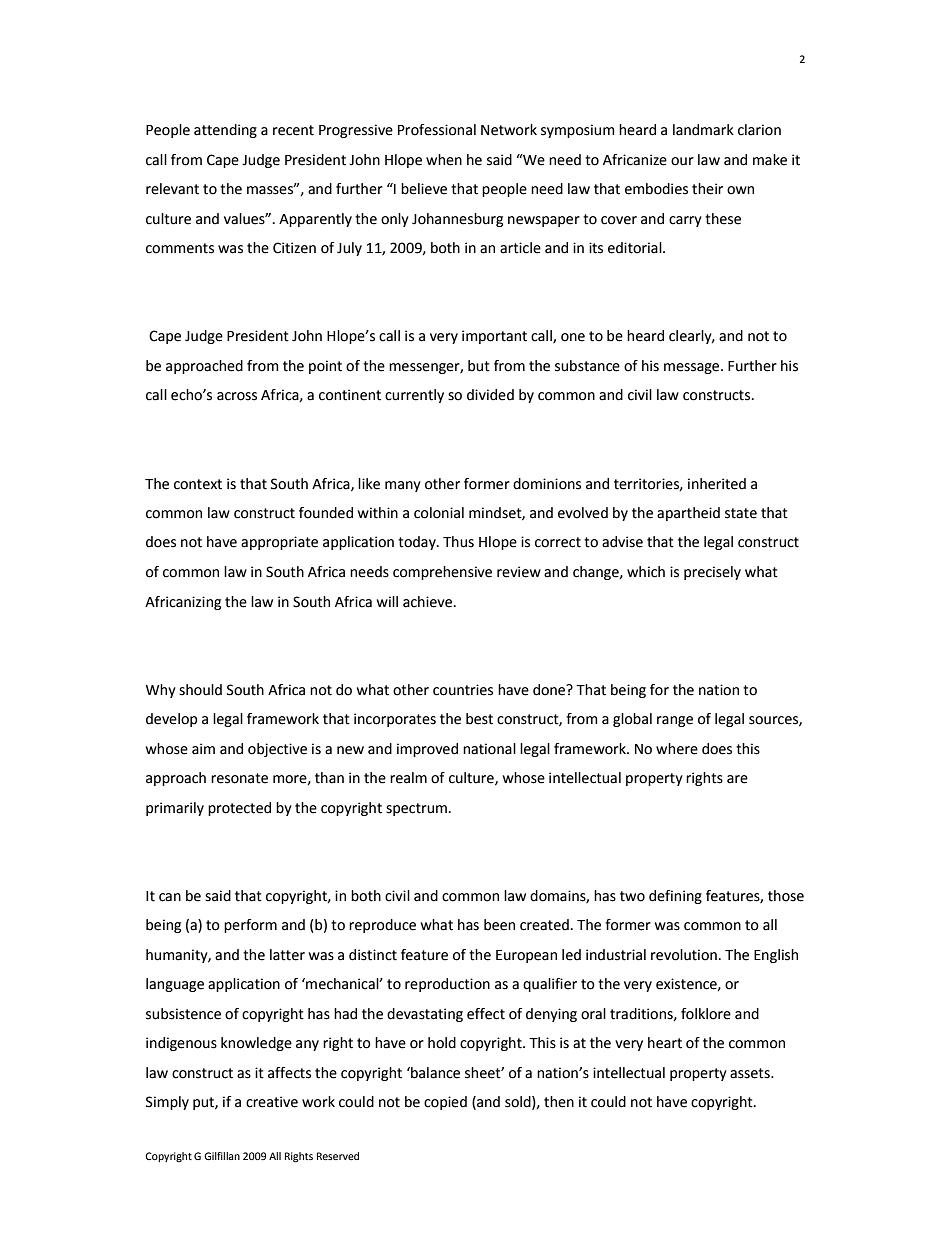  What do you see at coordinates (463, 690) in the document?
I see `countries` at bounding box center [463, 690].
